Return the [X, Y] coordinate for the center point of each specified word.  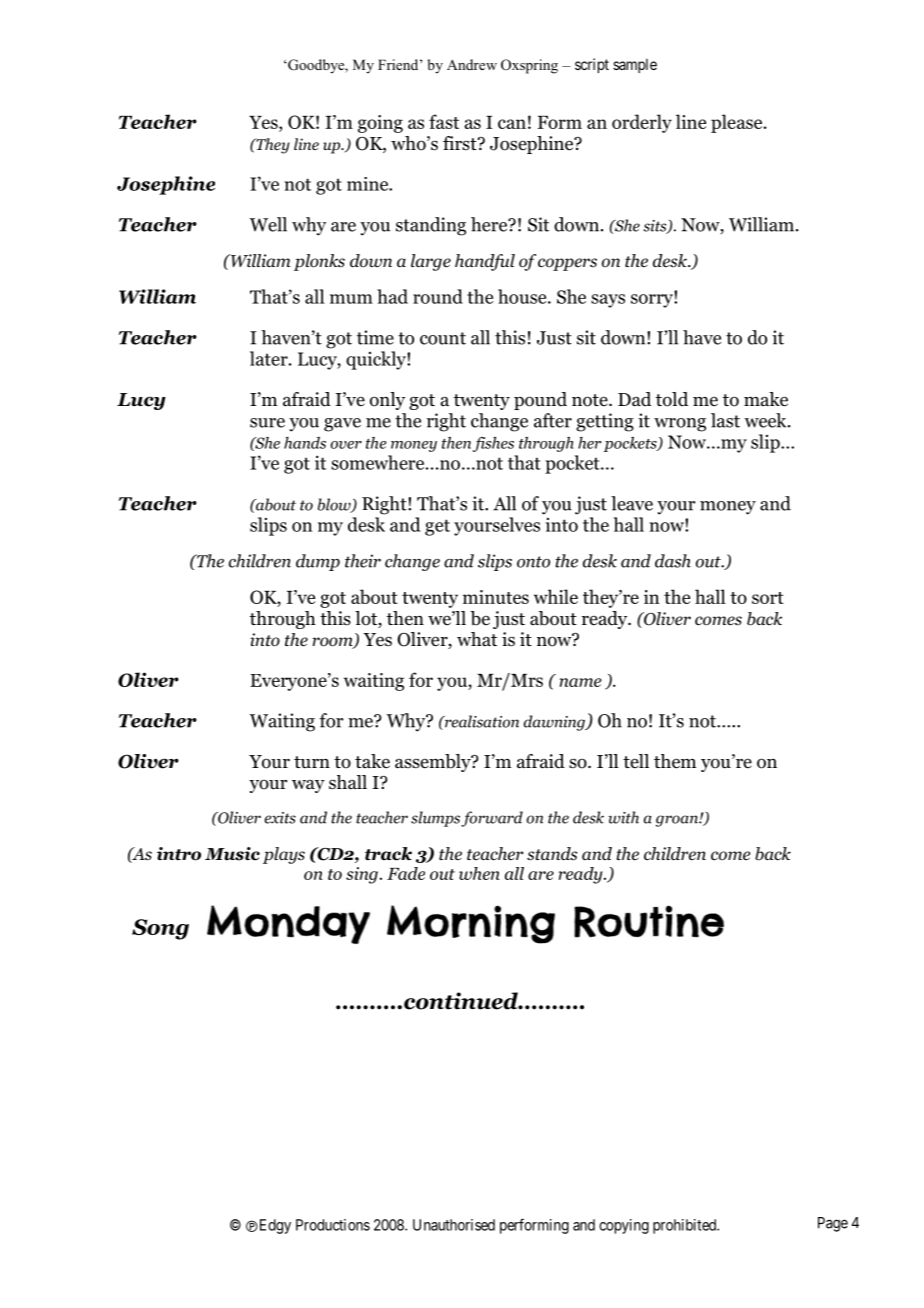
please [738, 123]
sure [267, 423]
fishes [493, 444]
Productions [333, 1225]
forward [492, 819]
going [380, 124]
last [725, 420]
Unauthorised [454, 1225]
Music [232, 854]
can [512, 124]
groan [678, 821]
